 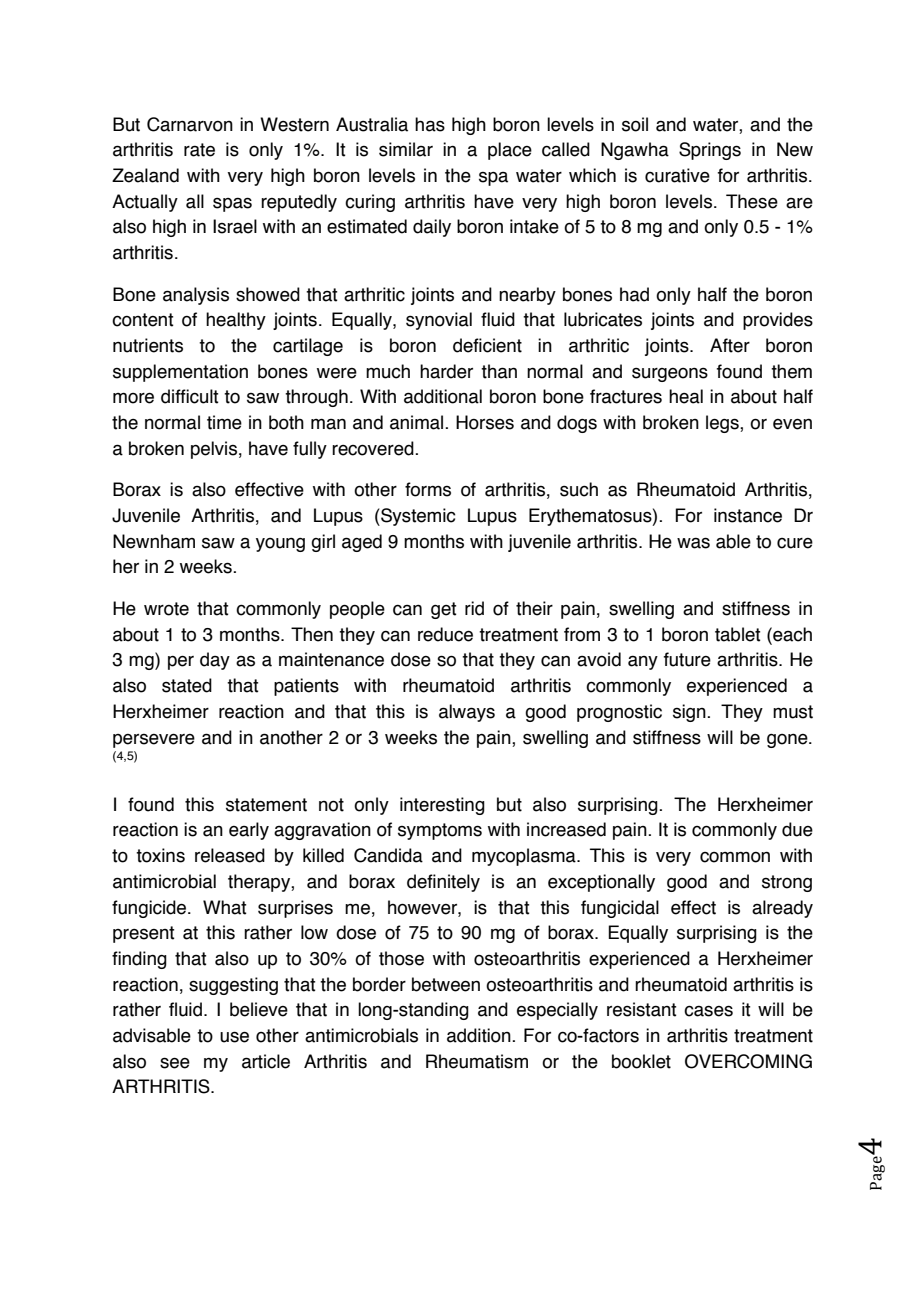 What do you see at coordinates (214, 450) in the document?
I see `pelvis` at bounding box center [214, 450].
